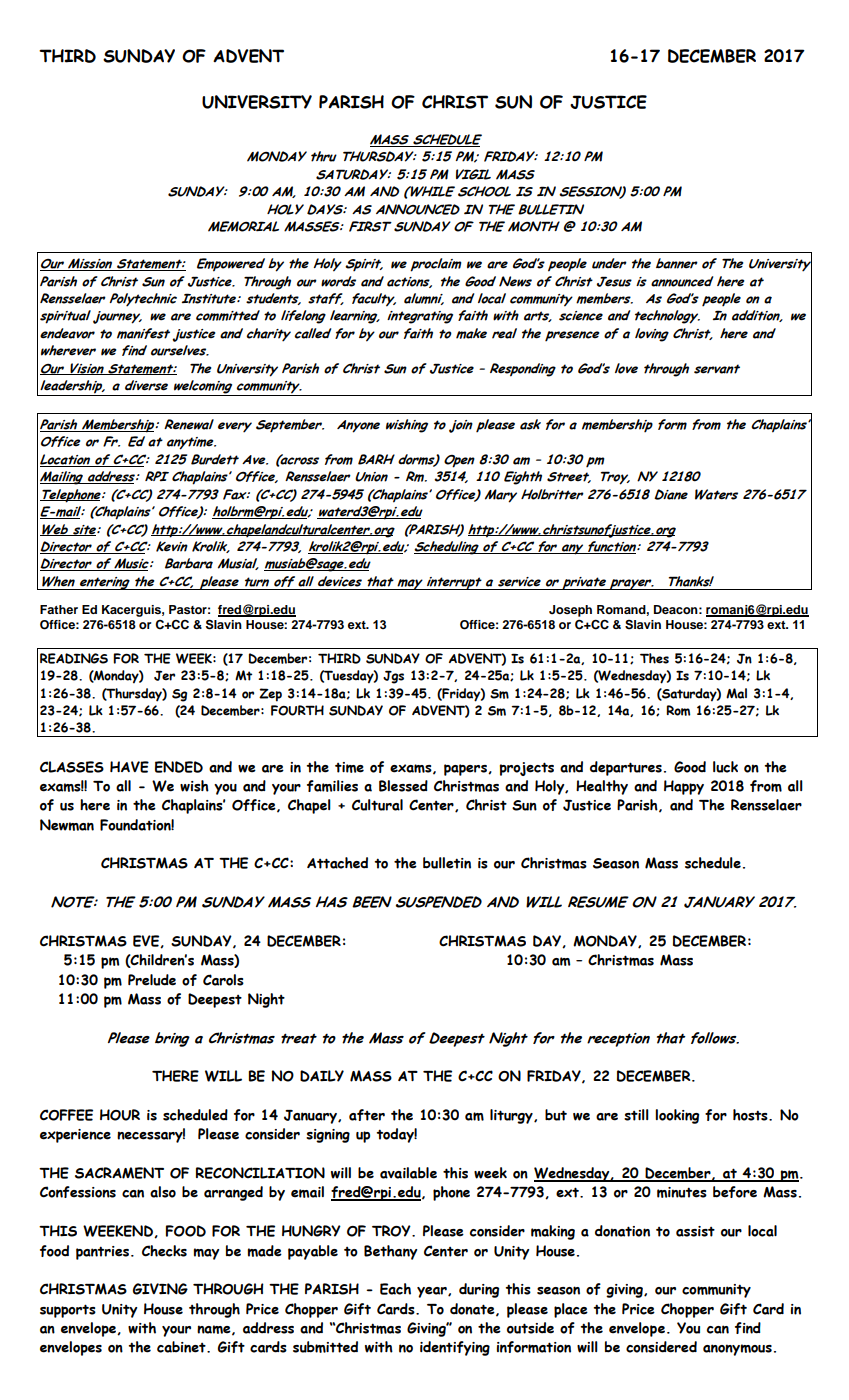 This image has width=849, height=1400. Describe the element at coordinates (68, 1311) in the image. I see `supports` at that location.
